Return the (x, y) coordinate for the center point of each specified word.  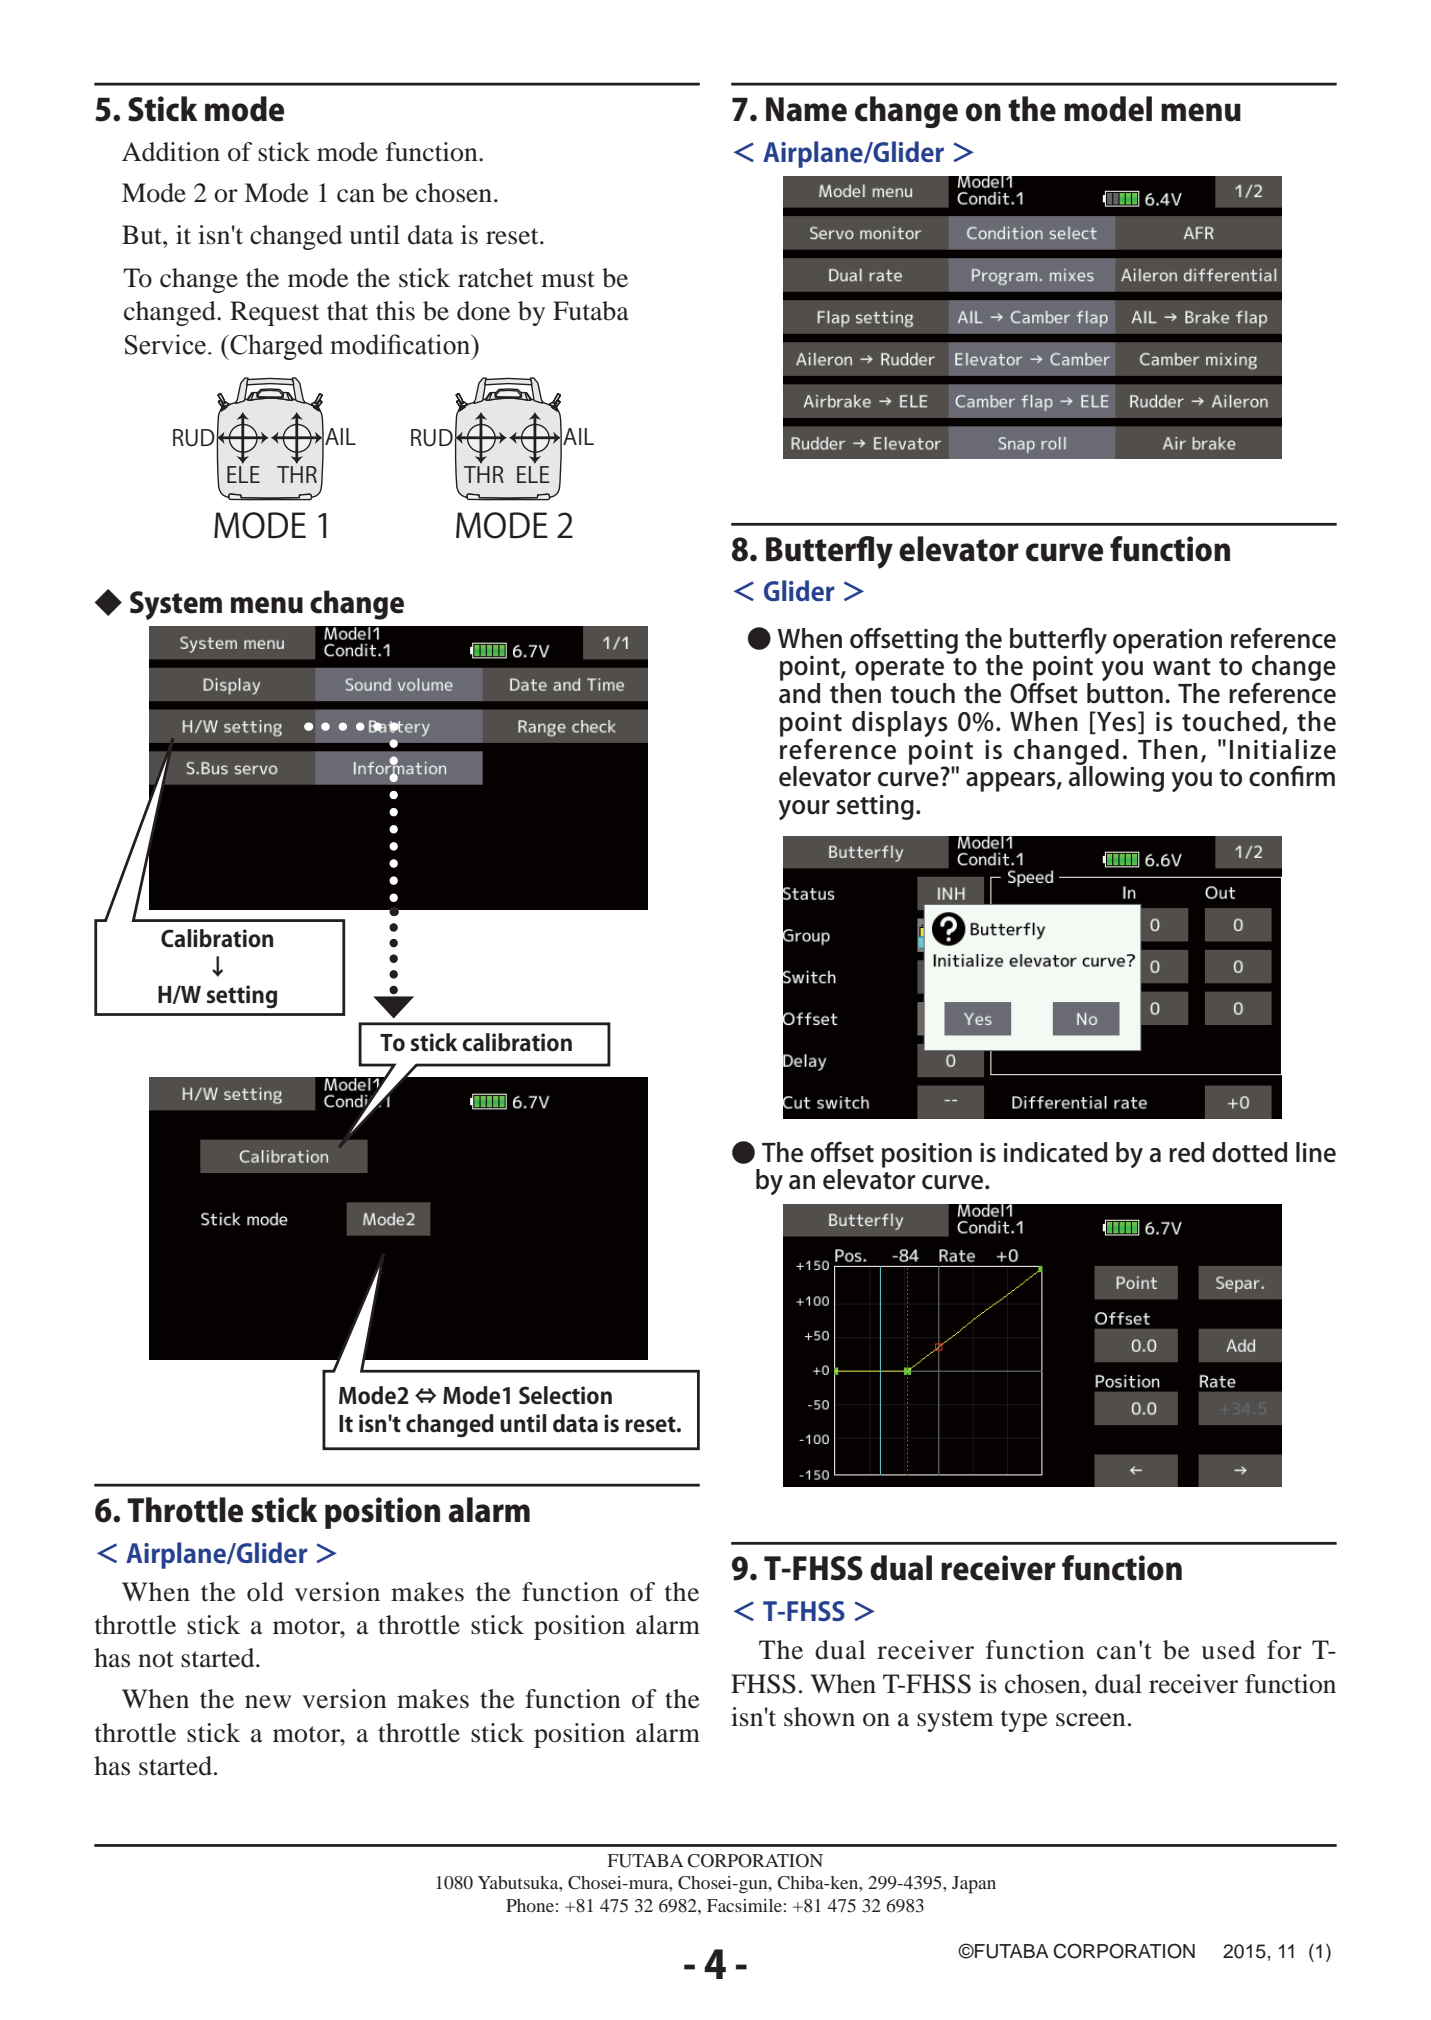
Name (806, 109)
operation (1167, 641)
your (804, 810)
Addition (171, 152)
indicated (1055, 1152)
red (1186, 1152)
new (268, 1702)
